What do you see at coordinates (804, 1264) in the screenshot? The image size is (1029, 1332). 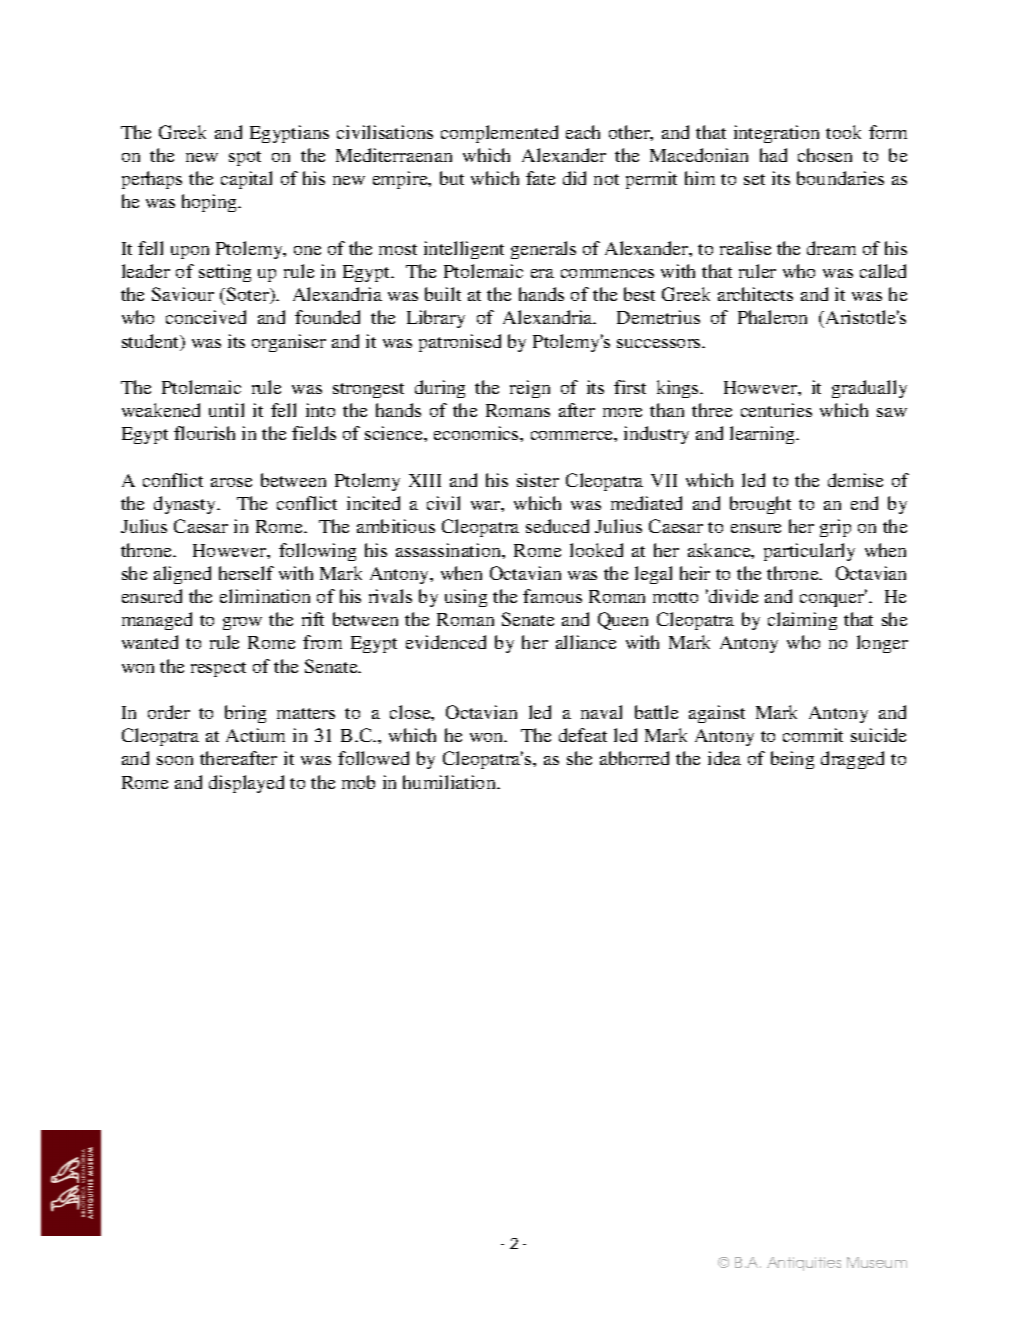 I see `Antiquities` at bounding box center [804, 1264].
